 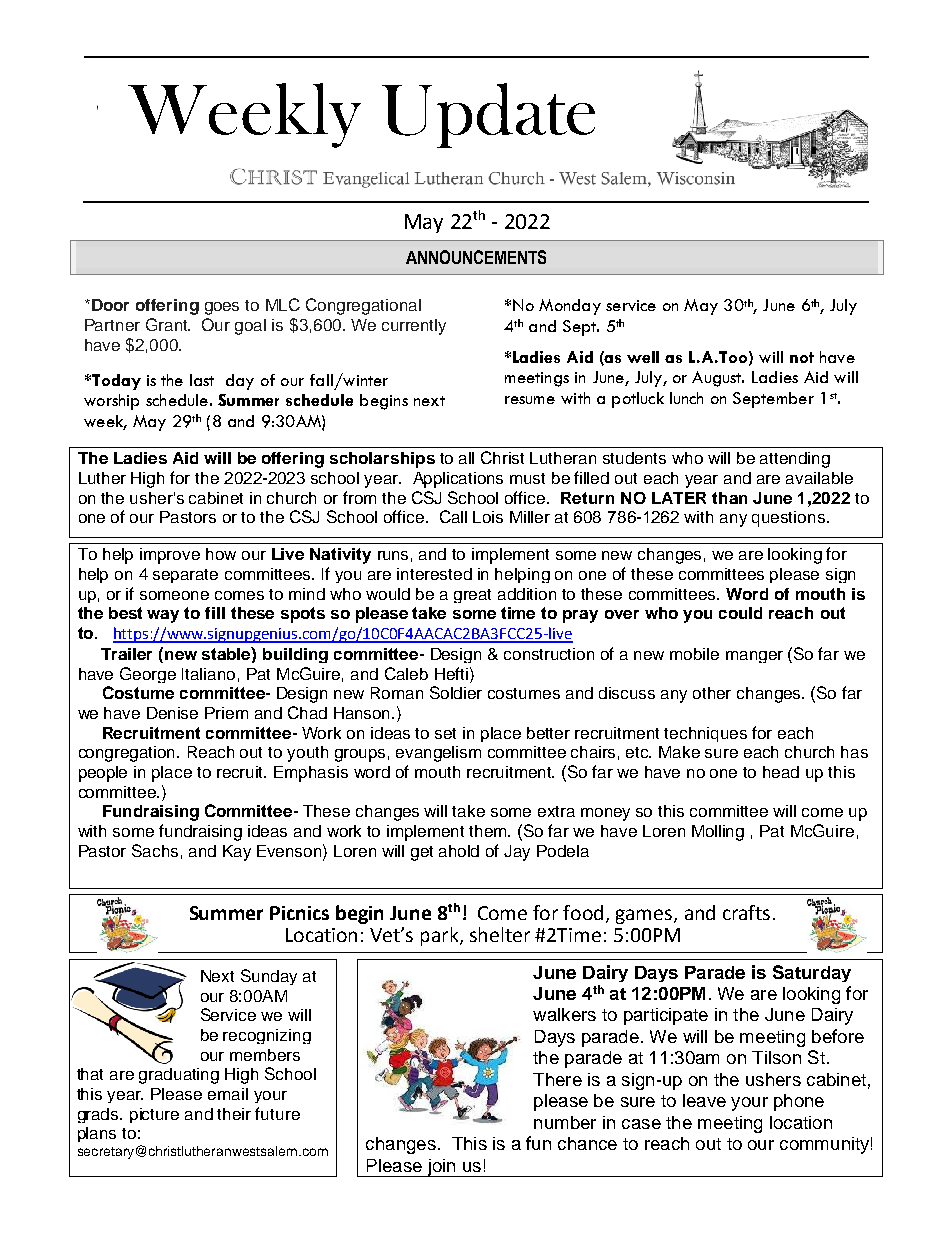 What do you see at coordinates (154, 1115) in the document?
I see `picture` at bounding box center [154, 1115].
